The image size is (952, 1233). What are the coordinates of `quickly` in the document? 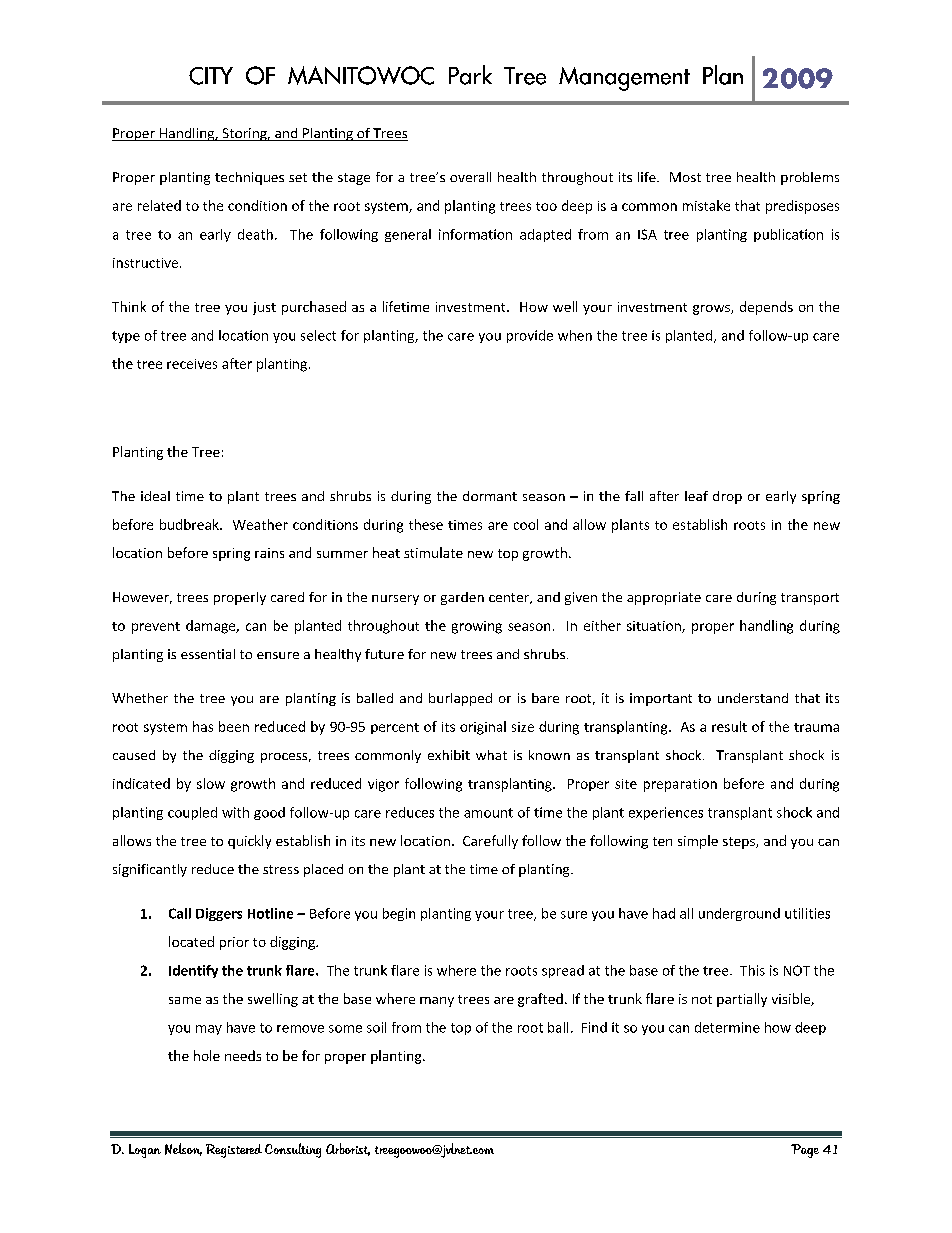 It's located at (249, 842).
